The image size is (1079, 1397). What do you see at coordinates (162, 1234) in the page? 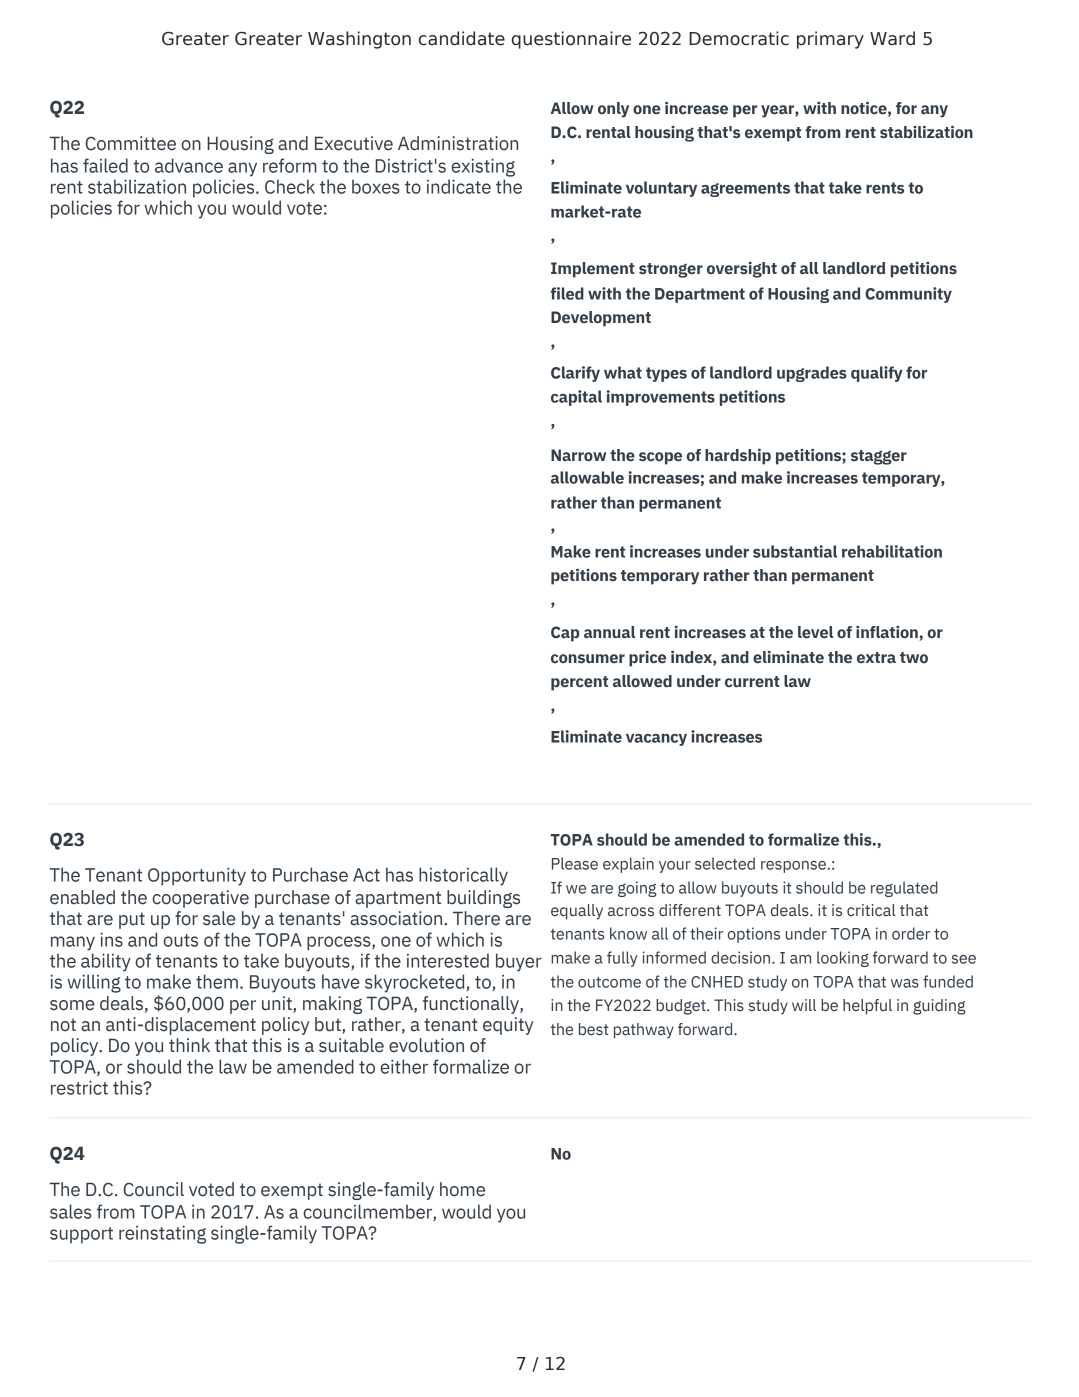
I see `reinstating` at bounding box center [162, 1234].
